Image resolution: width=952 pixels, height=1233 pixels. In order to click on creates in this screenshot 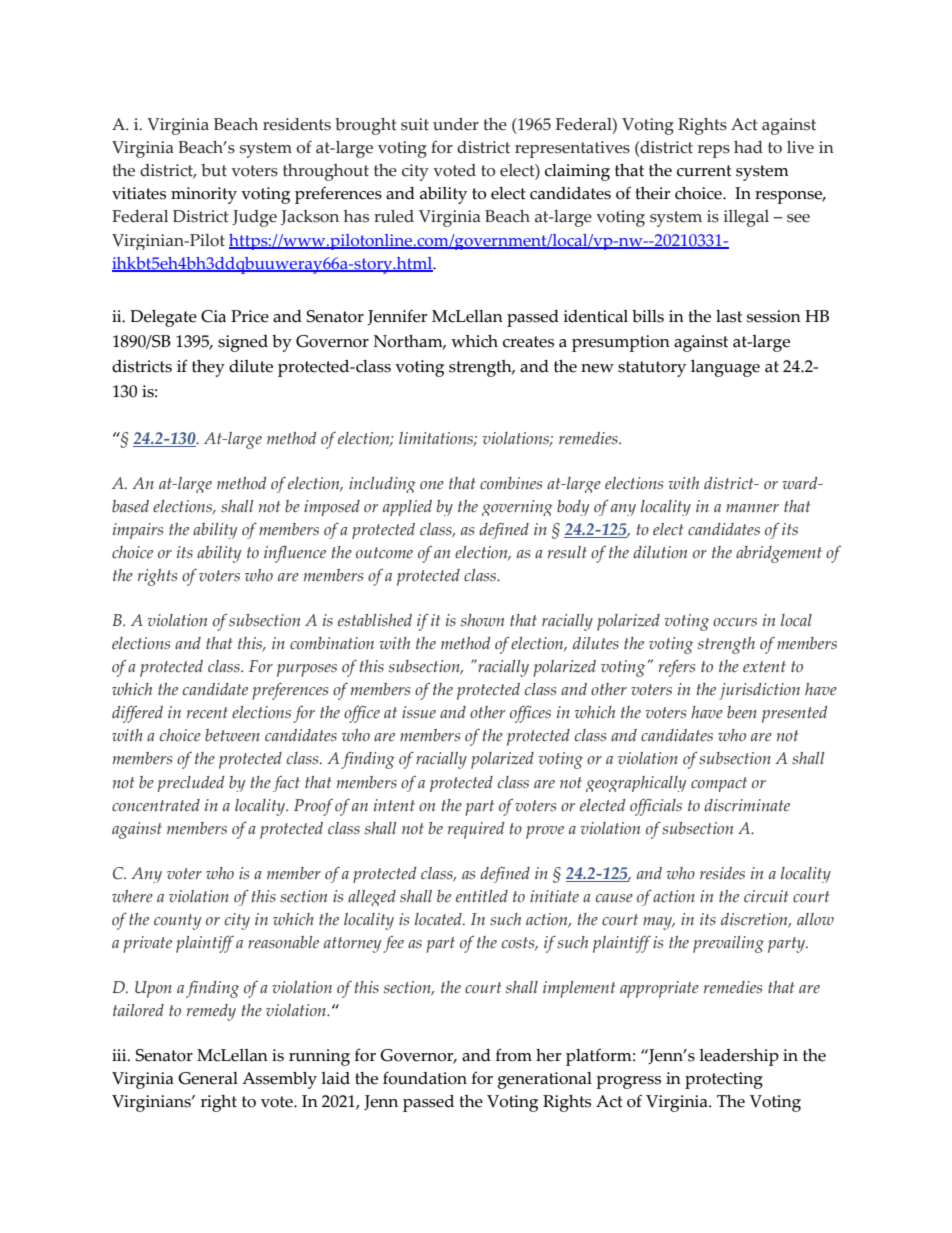, I will do `click(528, 342)`.
